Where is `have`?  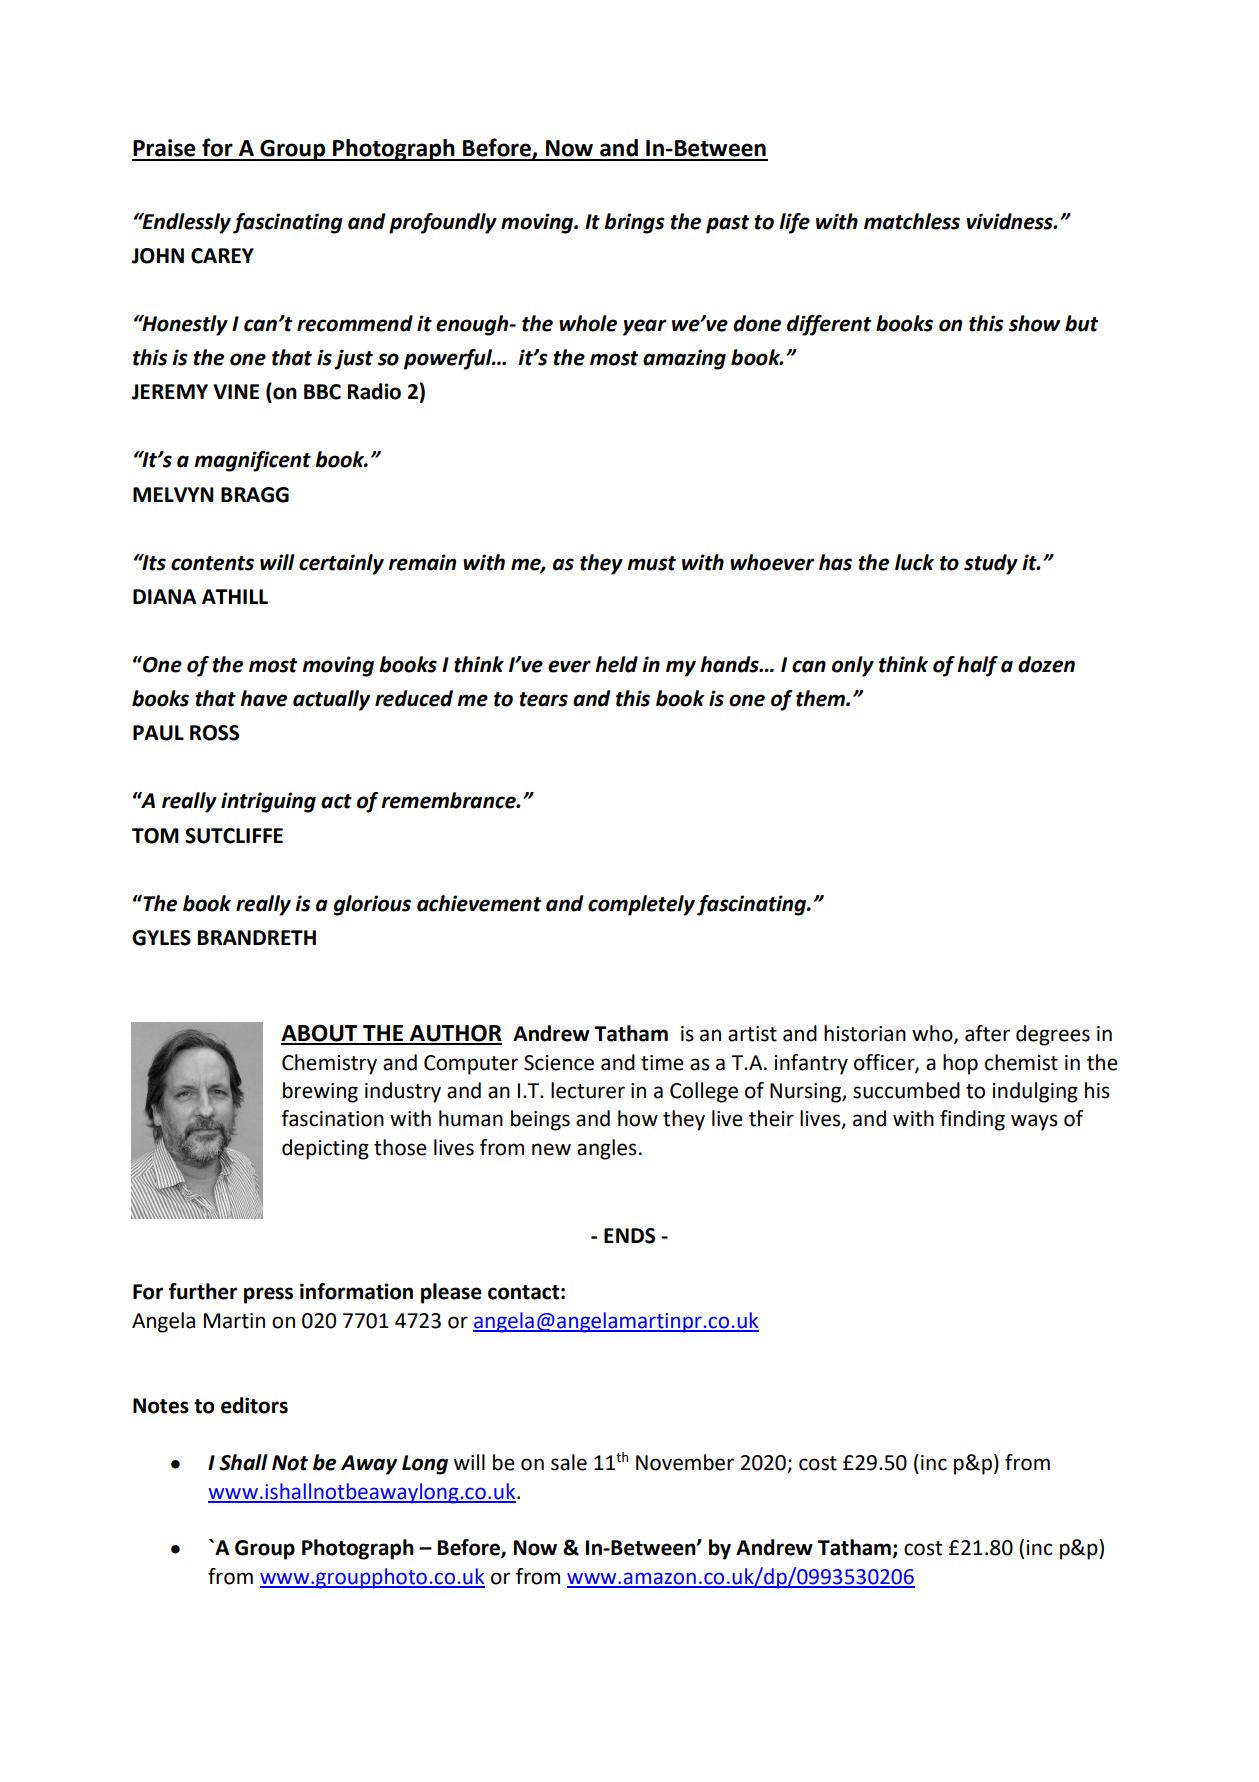 have is located at coordinates (263, 698).
